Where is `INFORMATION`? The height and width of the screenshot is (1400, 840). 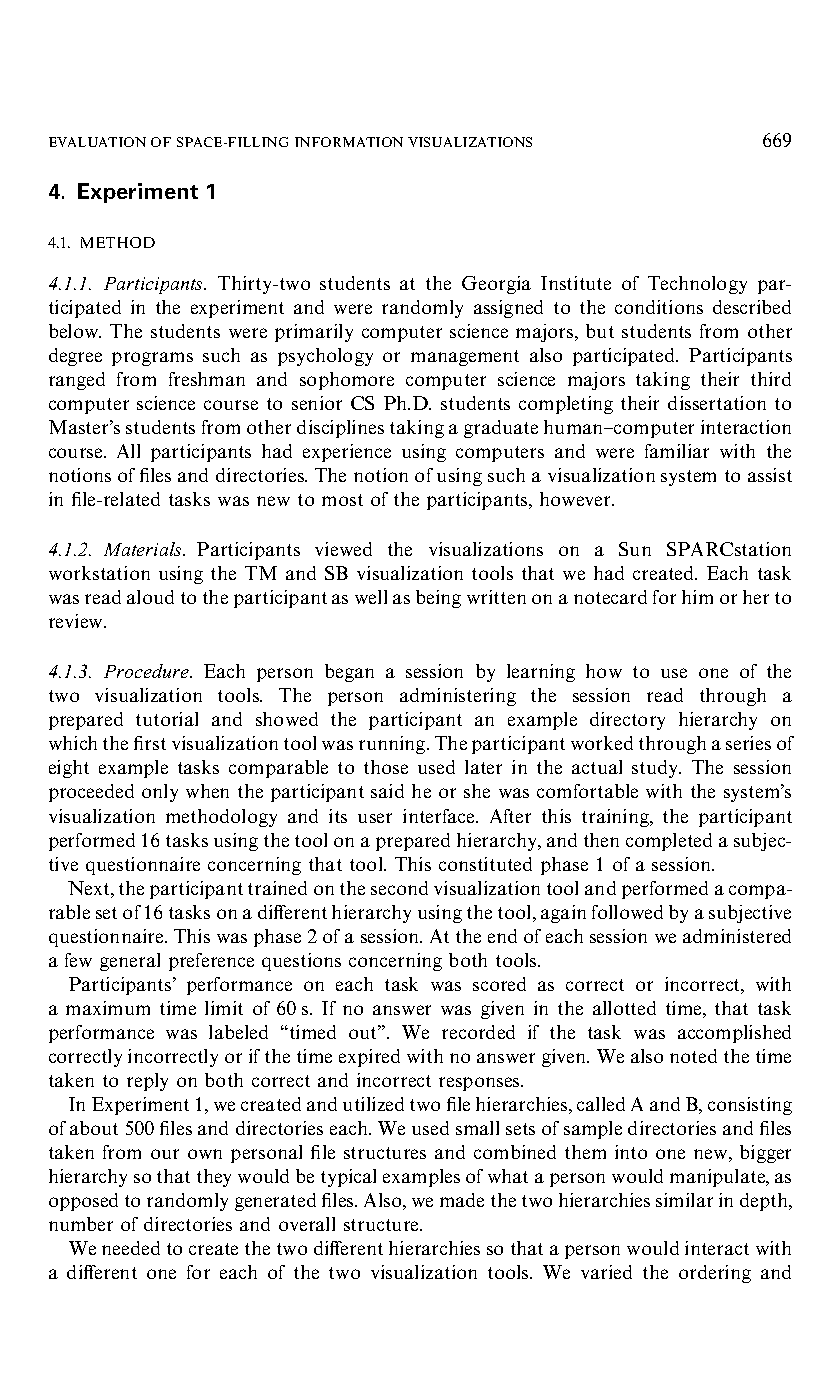 INFORMATION is located at coordinates (349, 142).
